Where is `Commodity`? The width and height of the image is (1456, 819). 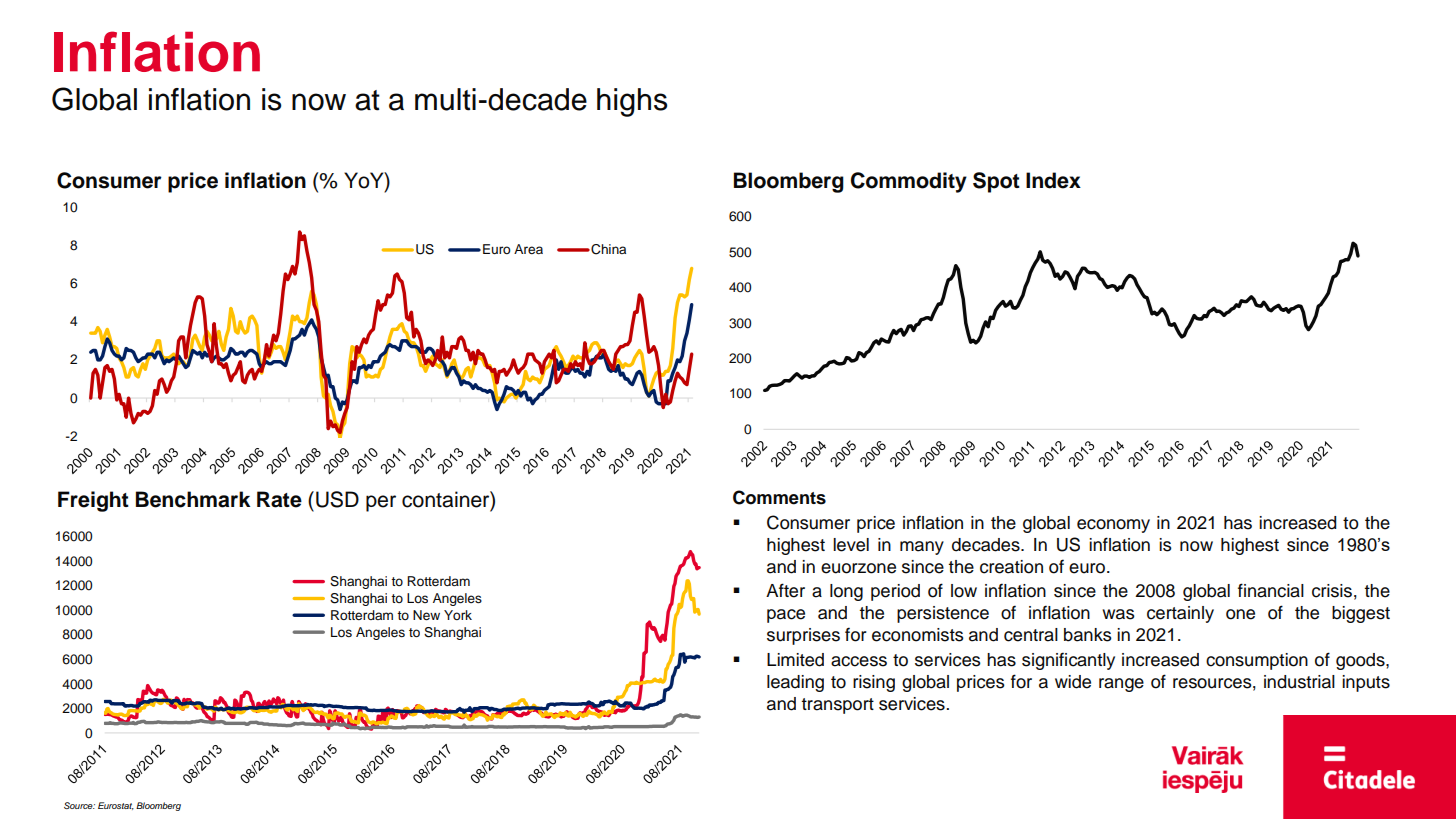
Commodity is located at coordinates (909, 182).
